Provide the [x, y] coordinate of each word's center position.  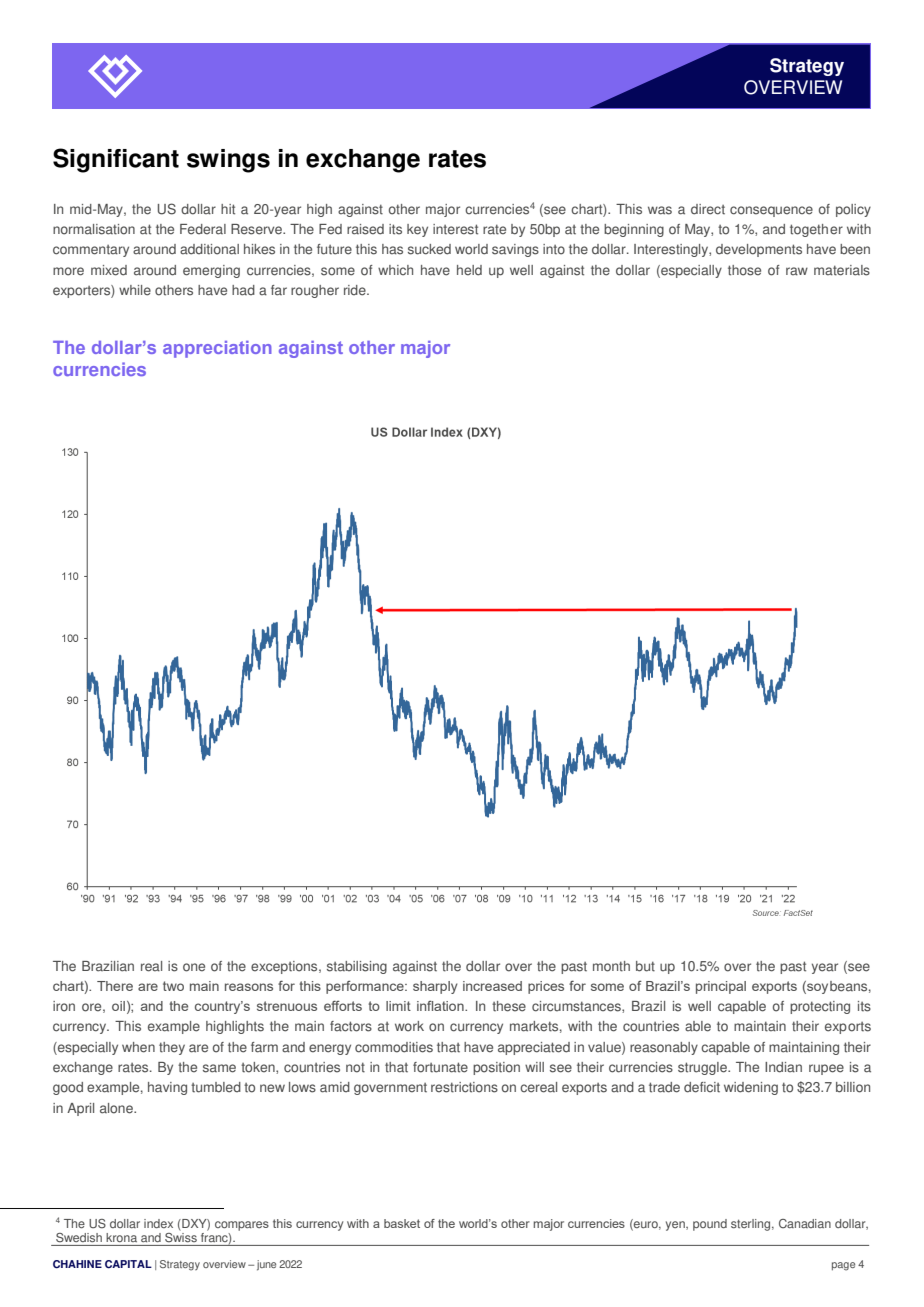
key [417, 230]
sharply [435, 987]
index [158, 1223]
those [744, 270]
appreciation [217, 349]
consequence [771, 211]
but [645, 966]
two [173, 986]
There [115, 986]
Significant [116, 160]
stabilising [357, 967]
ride [356, 290]
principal [721, 987]
